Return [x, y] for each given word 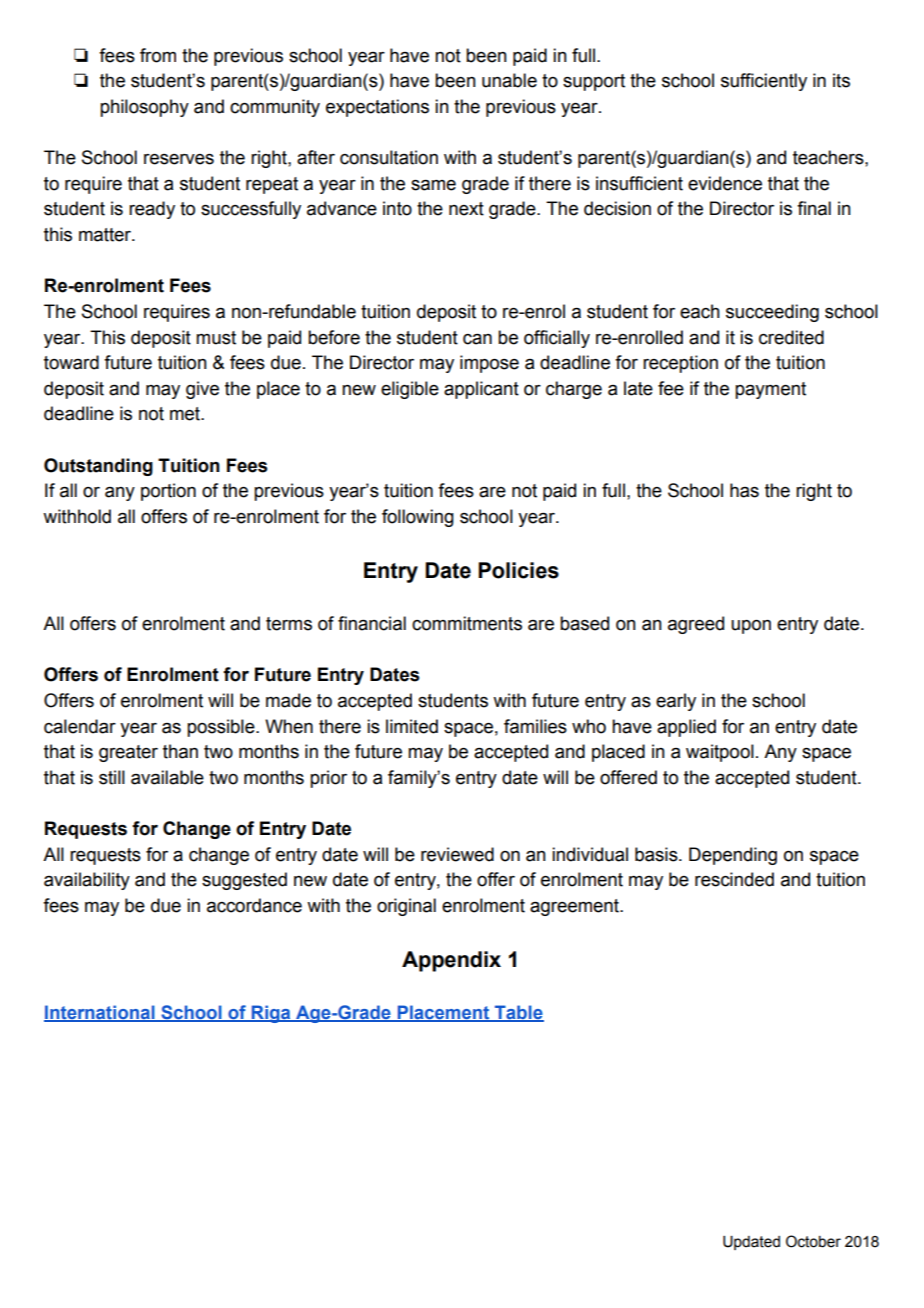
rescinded [734, 879]
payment [770, 390]
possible [222, 728]
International [100, 1013]
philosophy [144, 108]
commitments [467, 623]
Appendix [451, 961]
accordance [254, 905]
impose [489, 364]
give [202, 390]
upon [751, 627]
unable [509, 80]
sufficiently [764, 82]
